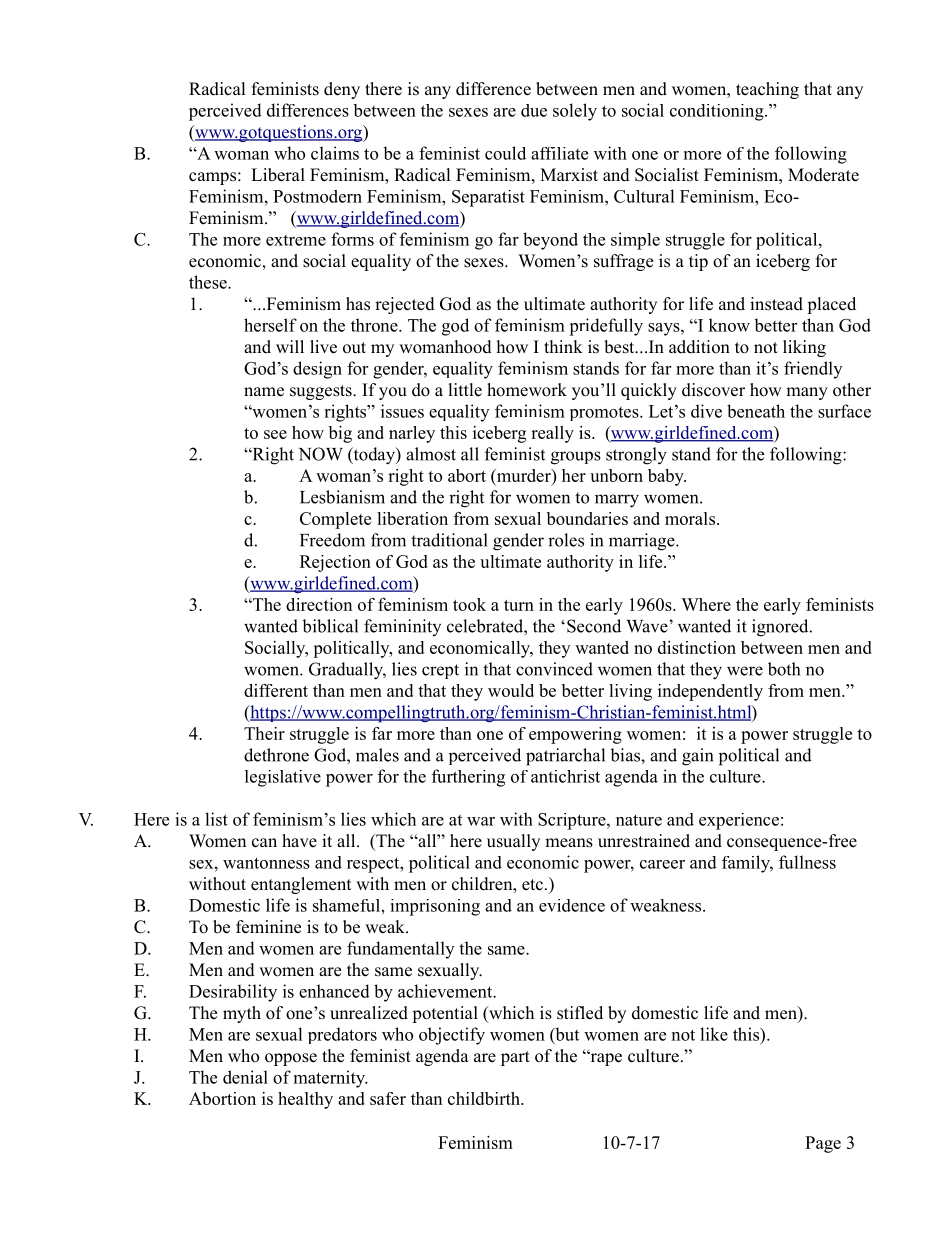 The image size is (952, 1233). I want to click on due, so click(534, 110).
